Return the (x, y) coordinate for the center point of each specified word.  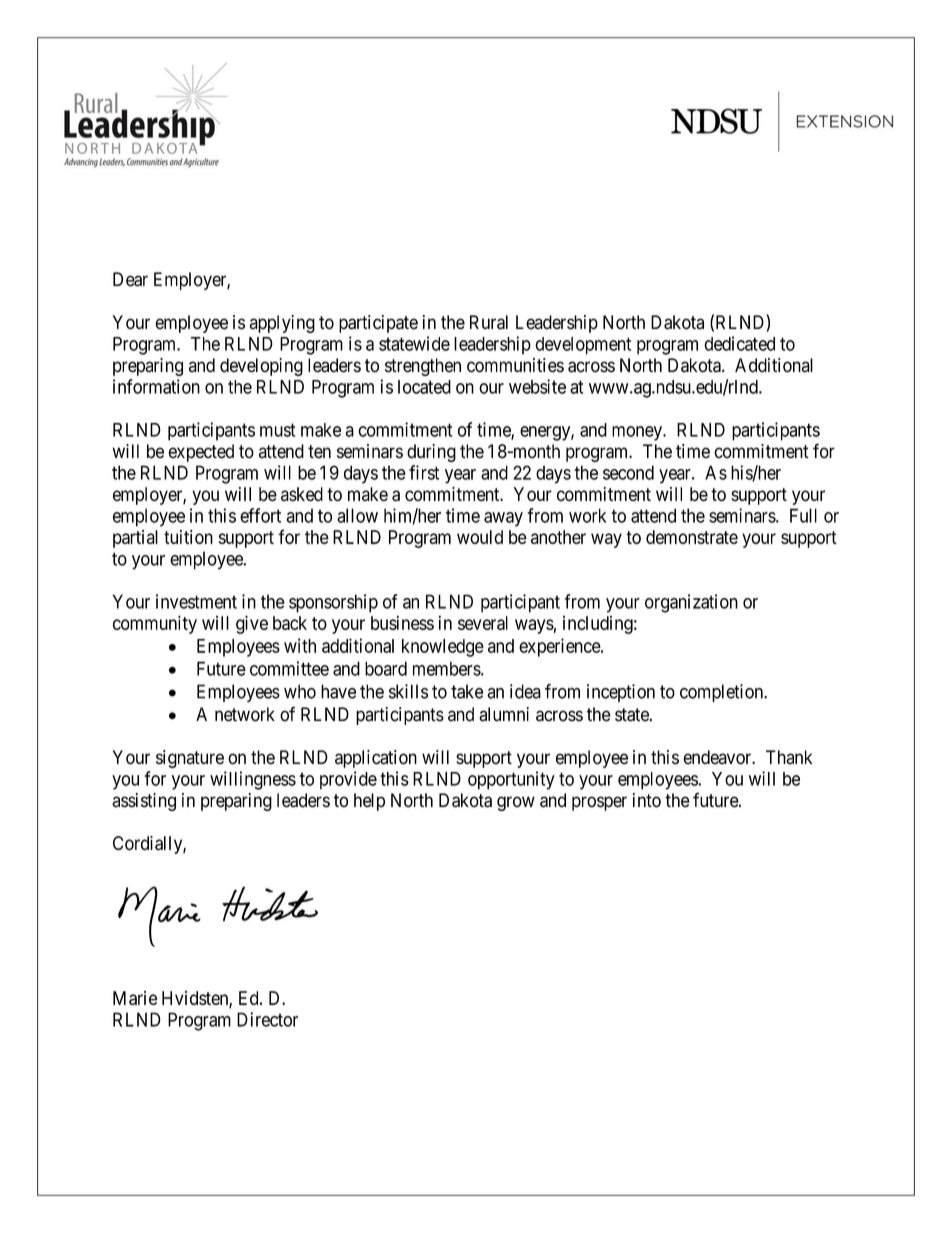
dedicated (739, 343)
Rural (489, 322)
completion (722, 693)
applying (282, 324)
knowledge (443, 648)
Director (267, 1019)
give (252, 624)
